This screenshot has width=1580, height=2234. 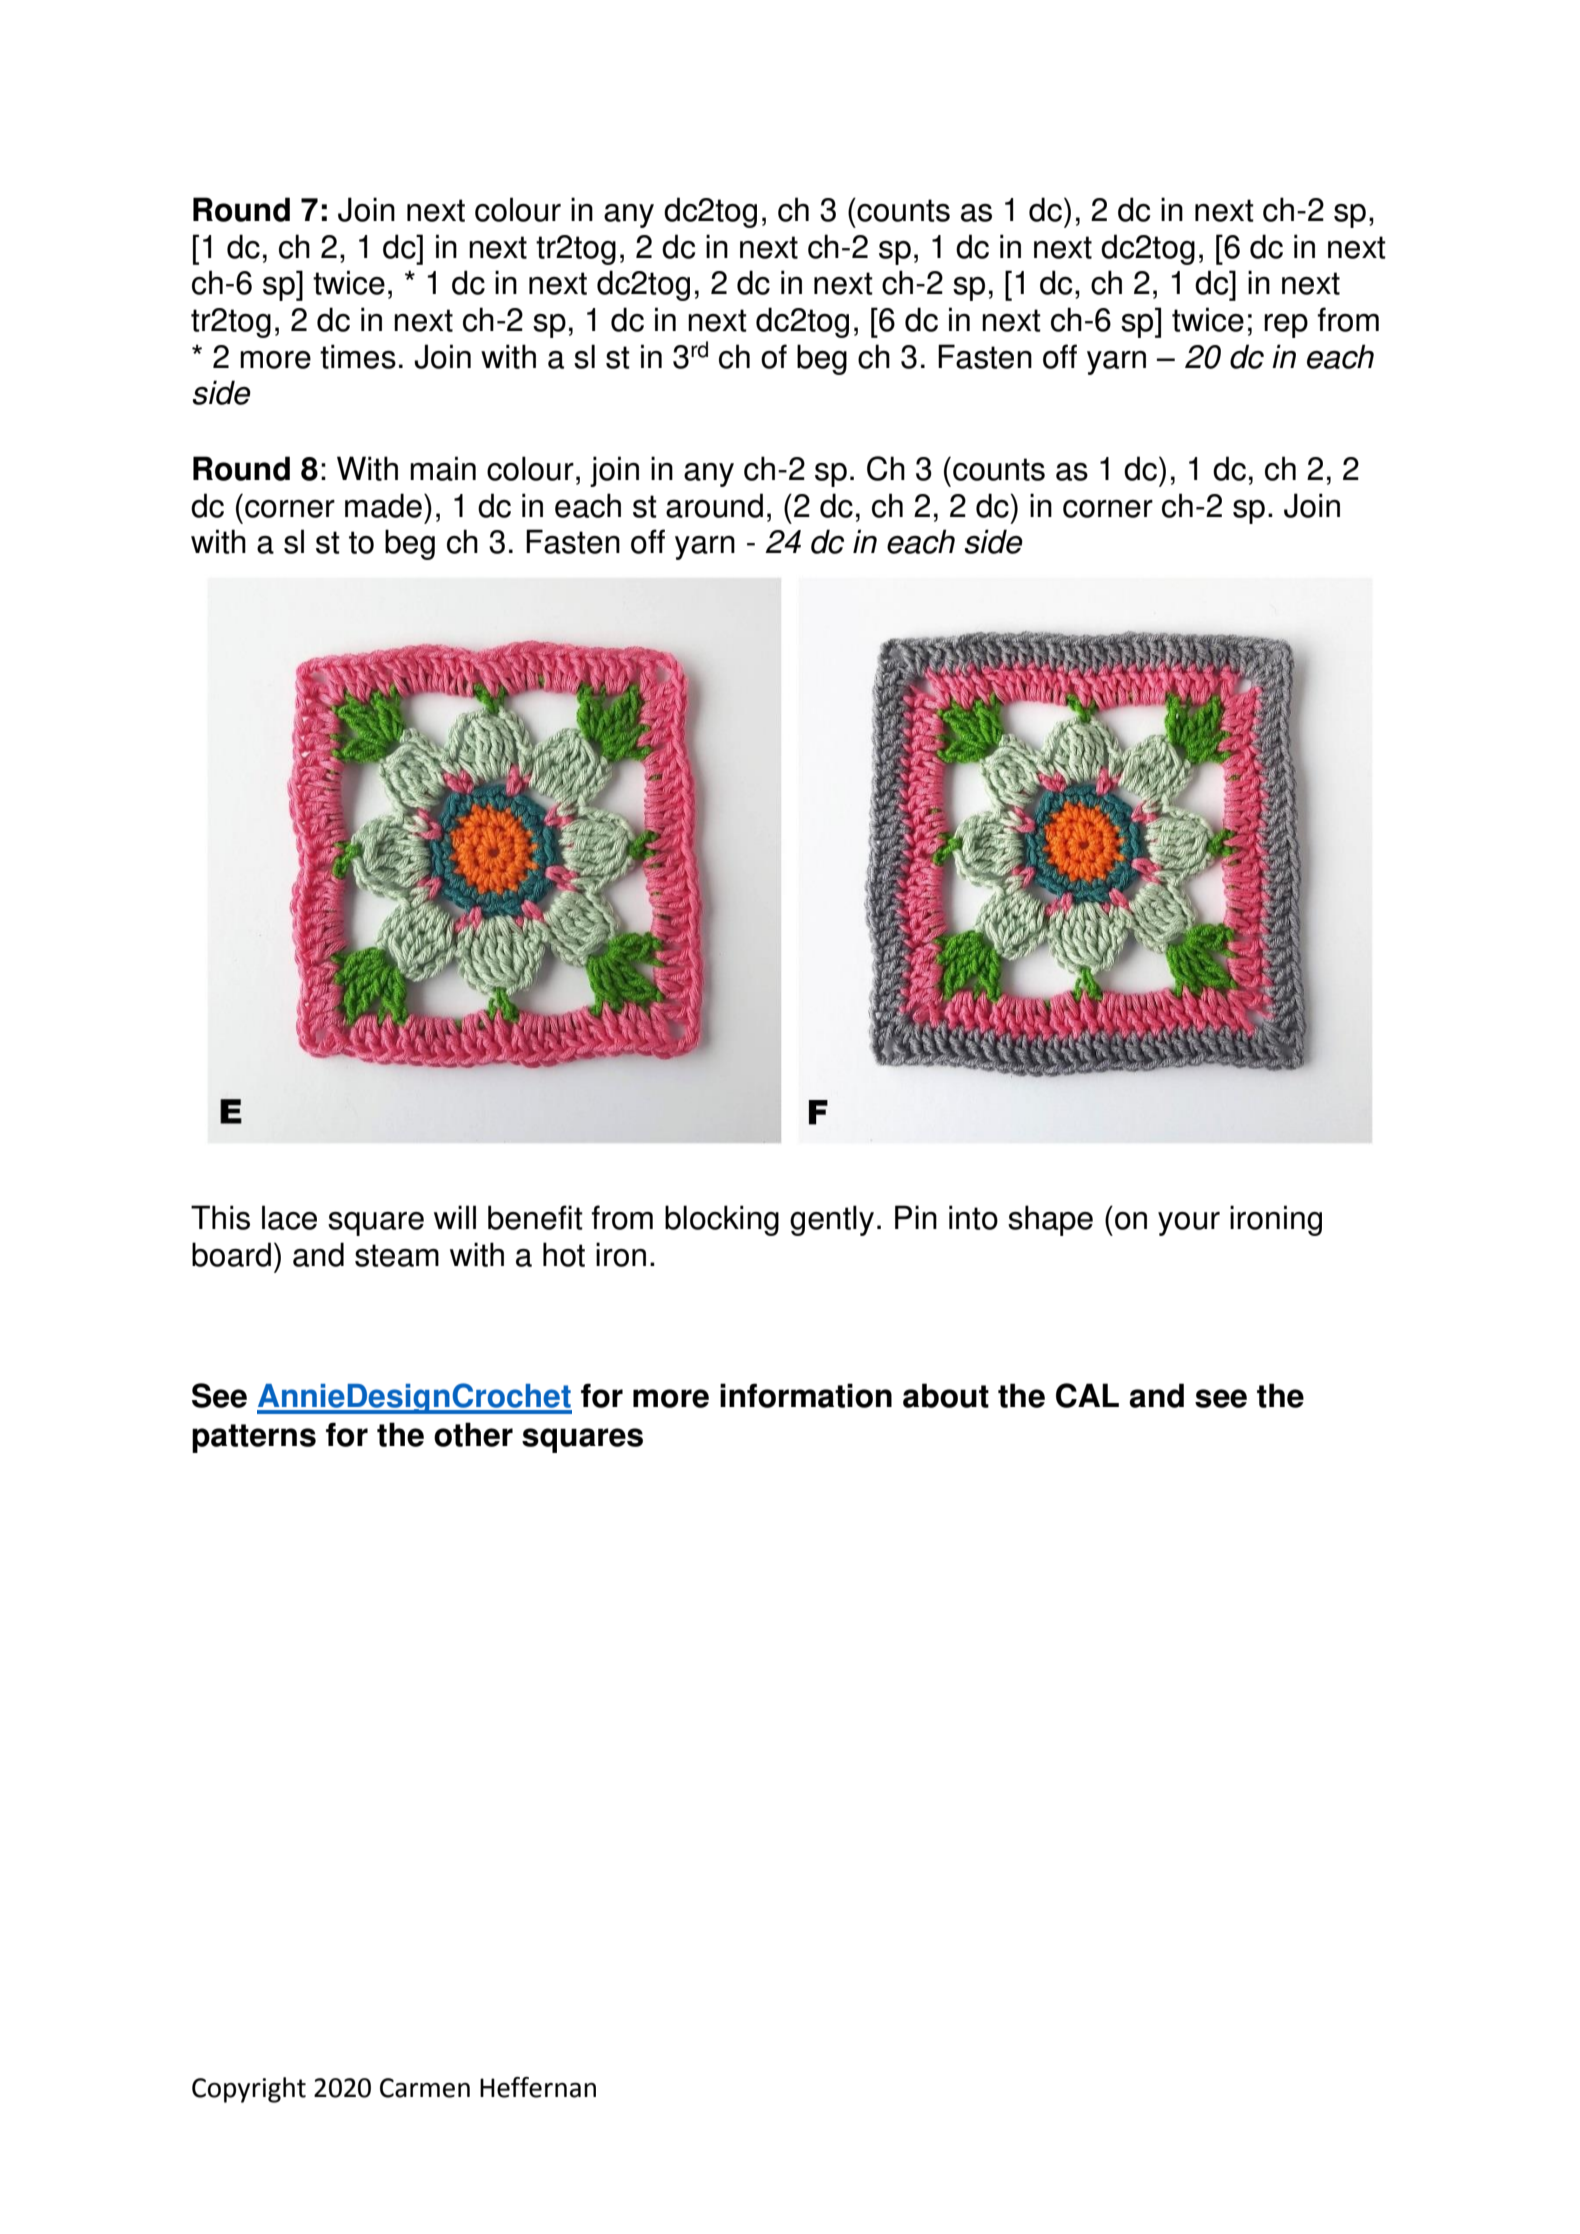 What do you see at coordinates (443, 468) in the screenshot?
I see `main` at bounding box center [443, 468].
